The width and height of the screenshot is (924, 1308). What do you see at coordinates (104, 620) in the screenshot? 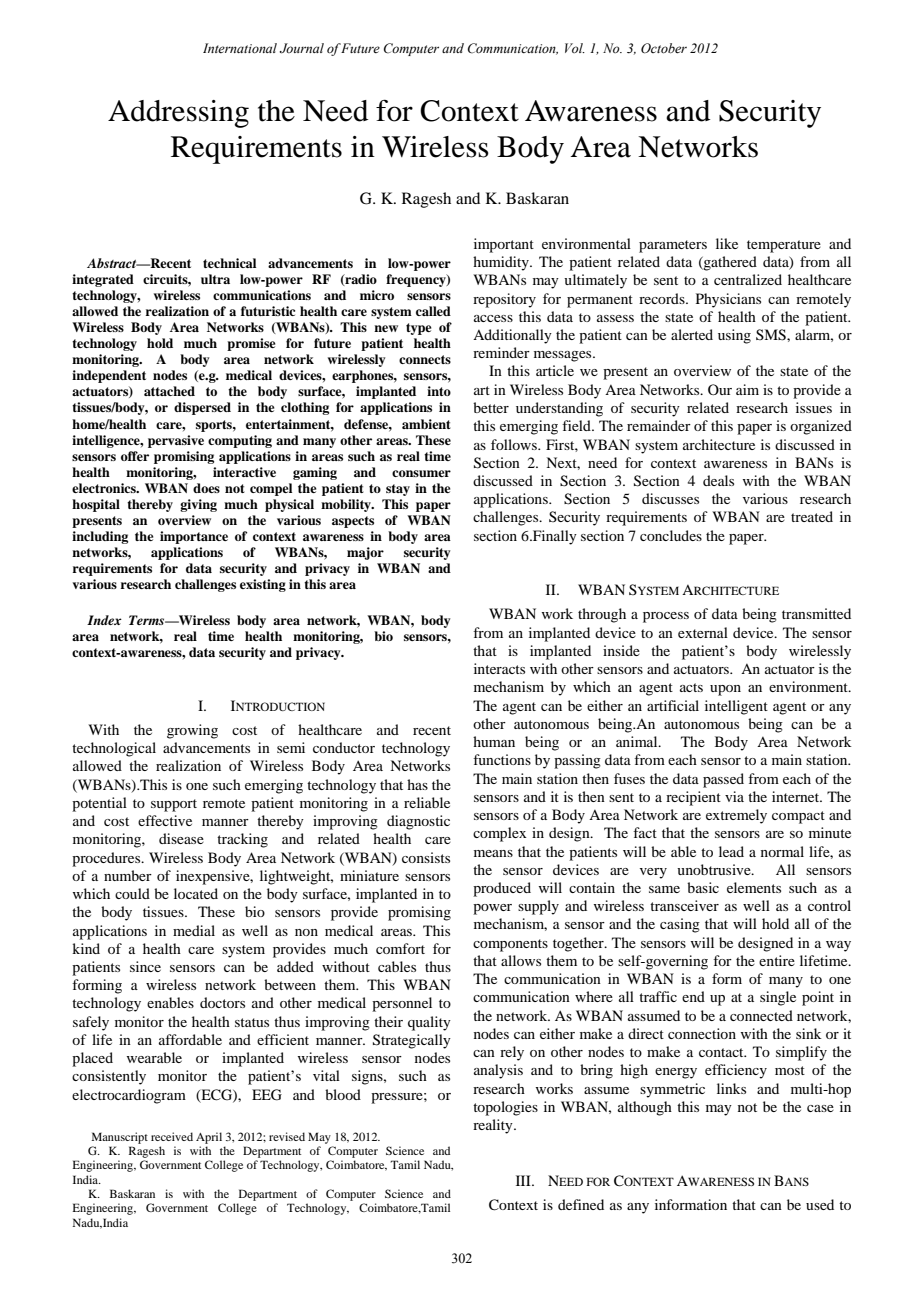
I see `Index` at bounding box center [104, 620].
